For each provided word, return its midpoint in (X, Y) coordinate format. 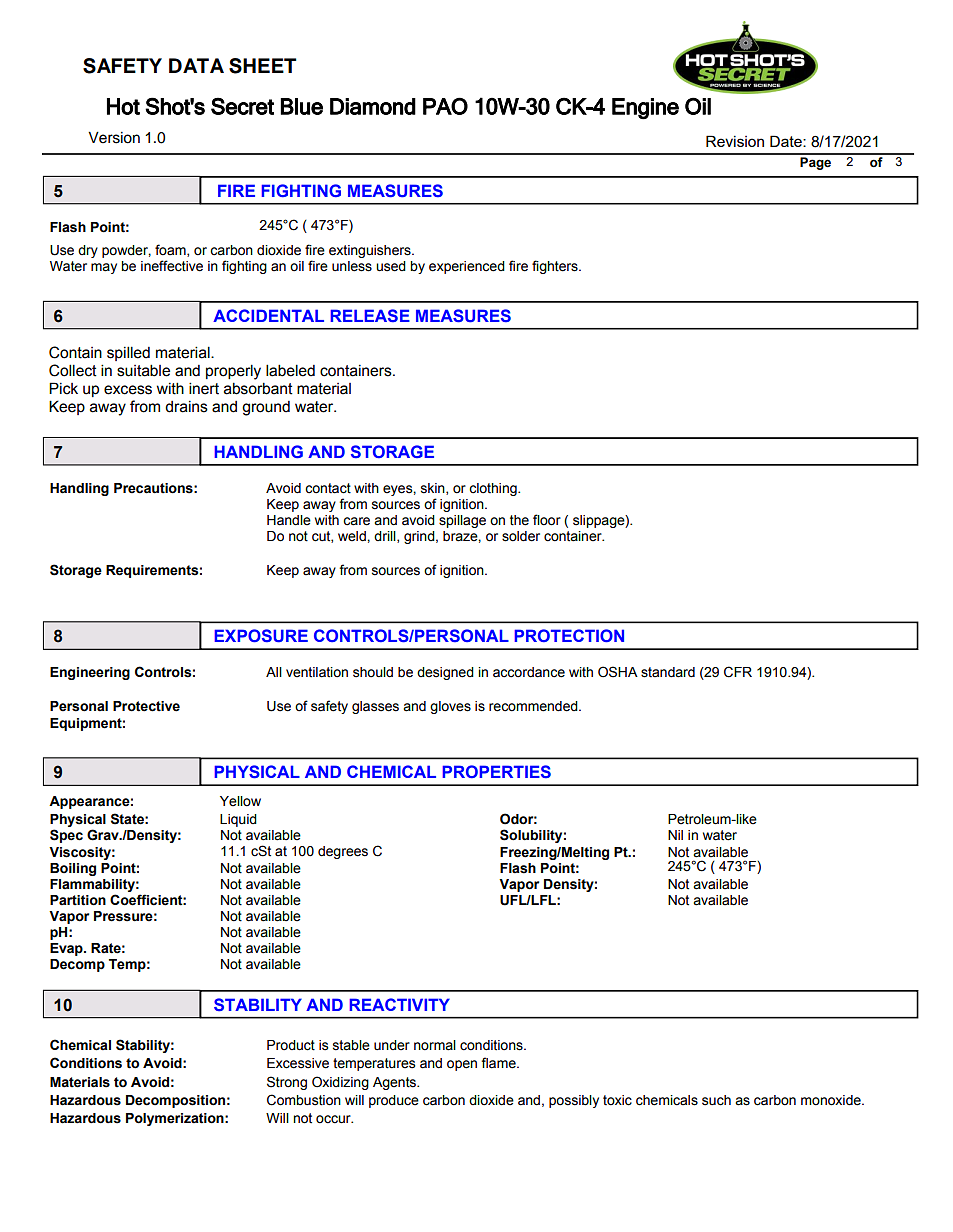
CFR (738, 672)
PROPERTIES (496, 771)
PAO (445, 106)
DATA (196, 65)
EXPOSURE (261, 636)
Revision (735, 141)
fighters (556, 267)
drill (386, 537)
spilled (128, 353)
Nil (675, 835)
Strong (287, 1083)
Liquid (238, 820)
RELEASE (370, 315)
